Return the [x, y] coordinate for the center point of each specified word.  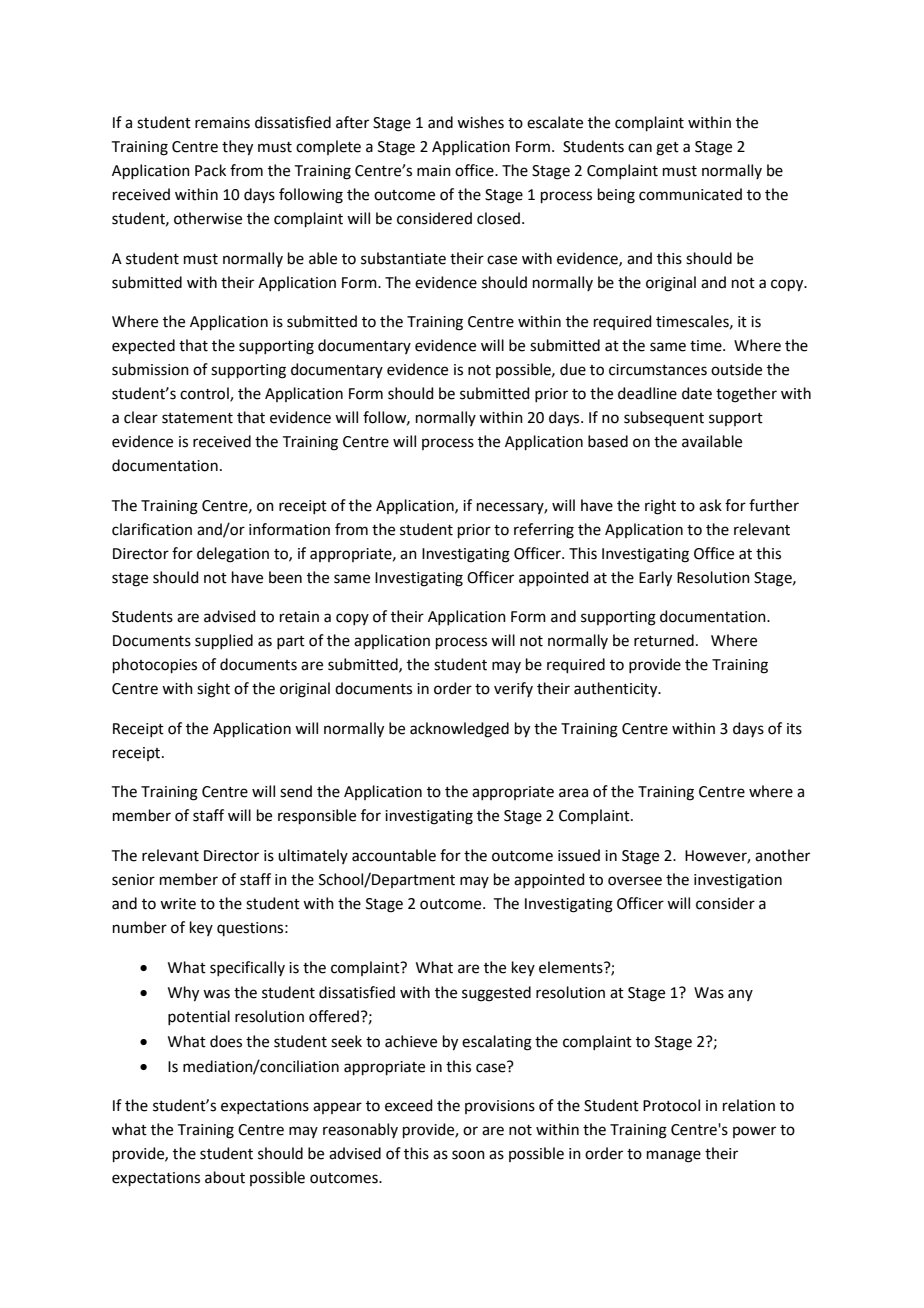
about [225, 1177]
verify [513, 689]
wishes [480, 122]
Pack [210, 170]
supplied [224, 641]
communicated [690, 194]
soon [468, 1155]
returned [664, 640]
